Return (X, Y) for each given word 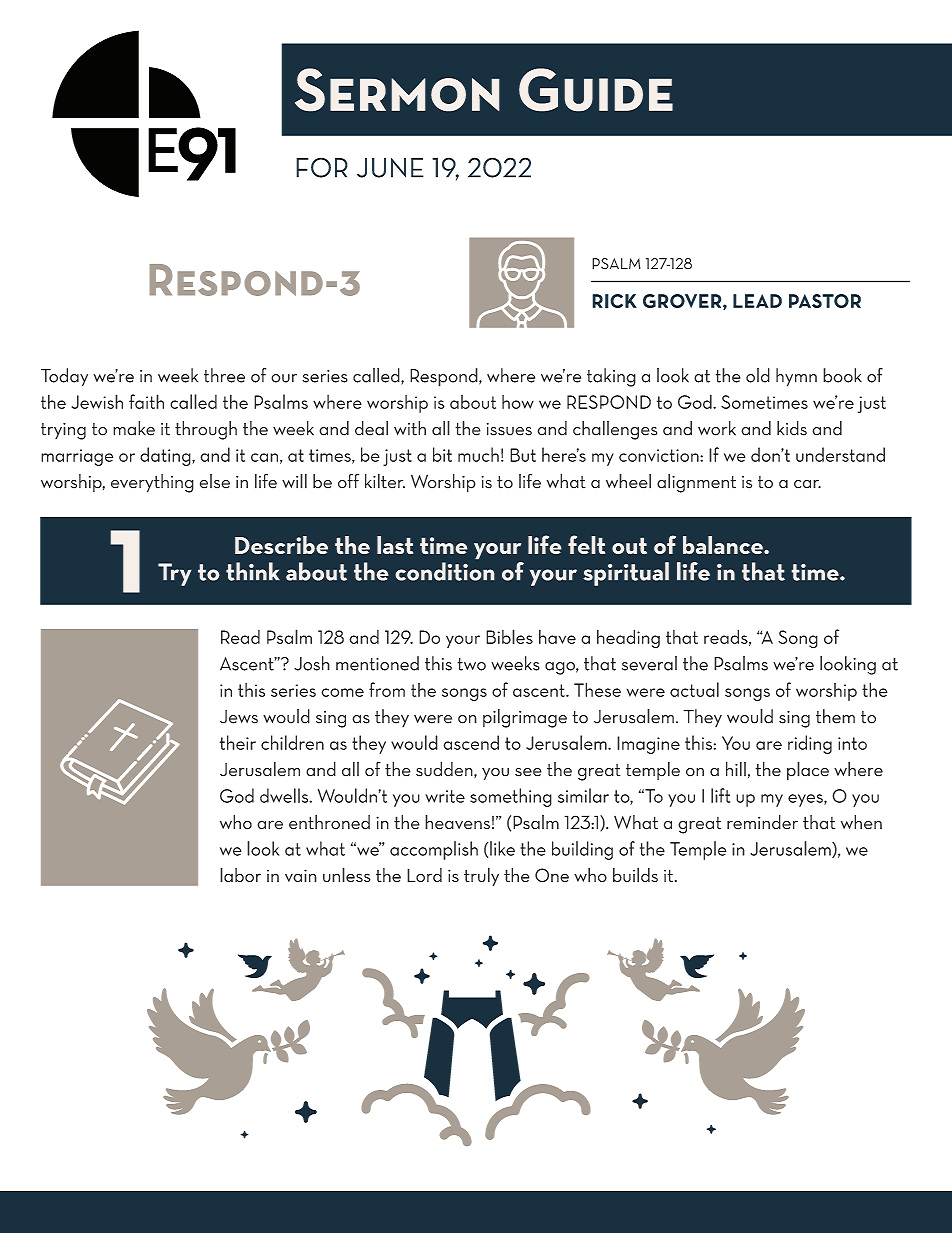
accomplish (434, 850)
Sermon (397, 90)
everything (152, 483)
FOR (322, 167)
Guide (596, 90)
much (478, 454)
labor (240, 874)
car (807, 484)
